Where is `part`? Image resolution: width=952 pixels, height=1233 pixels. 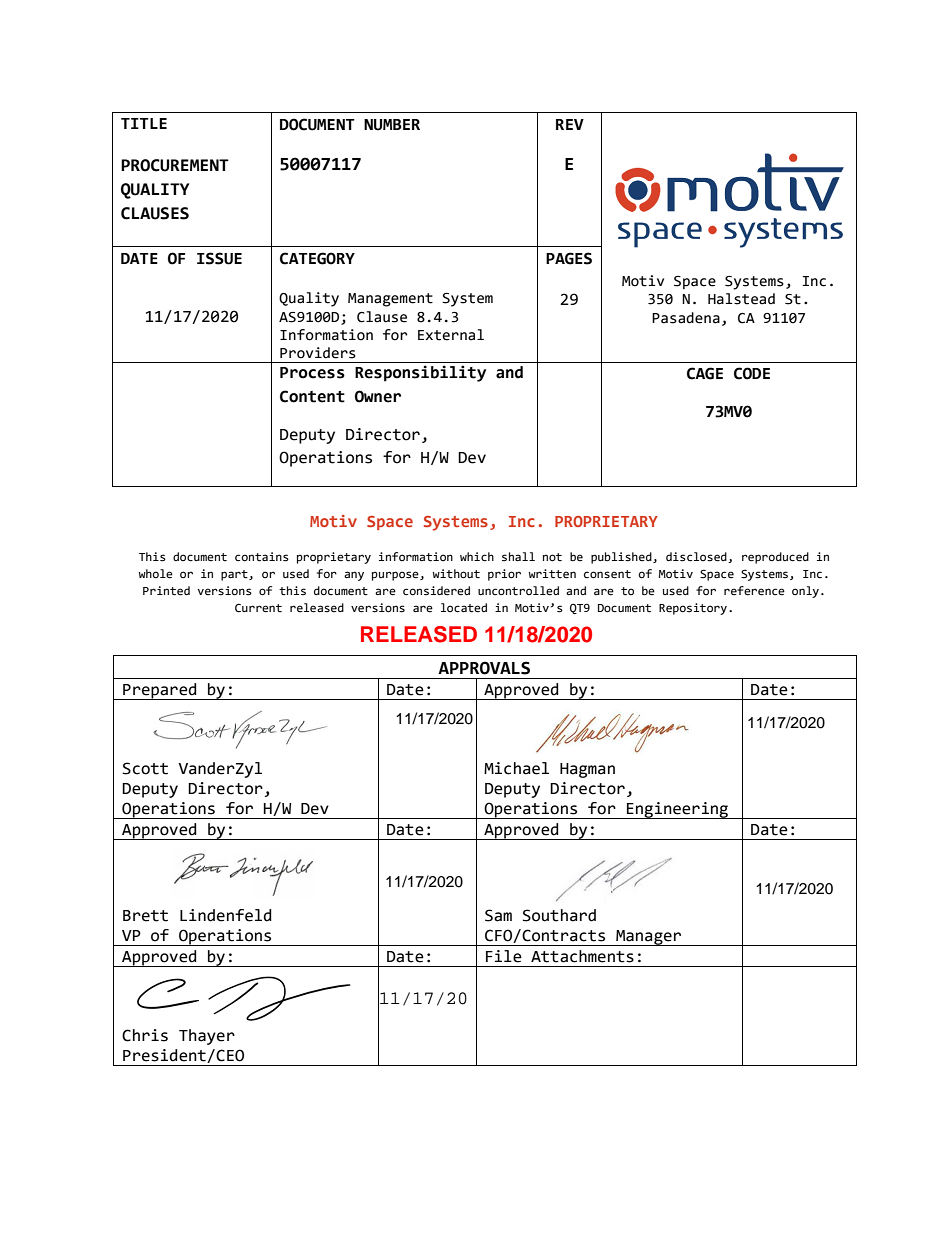 part is located at coordinates (235, 575).
